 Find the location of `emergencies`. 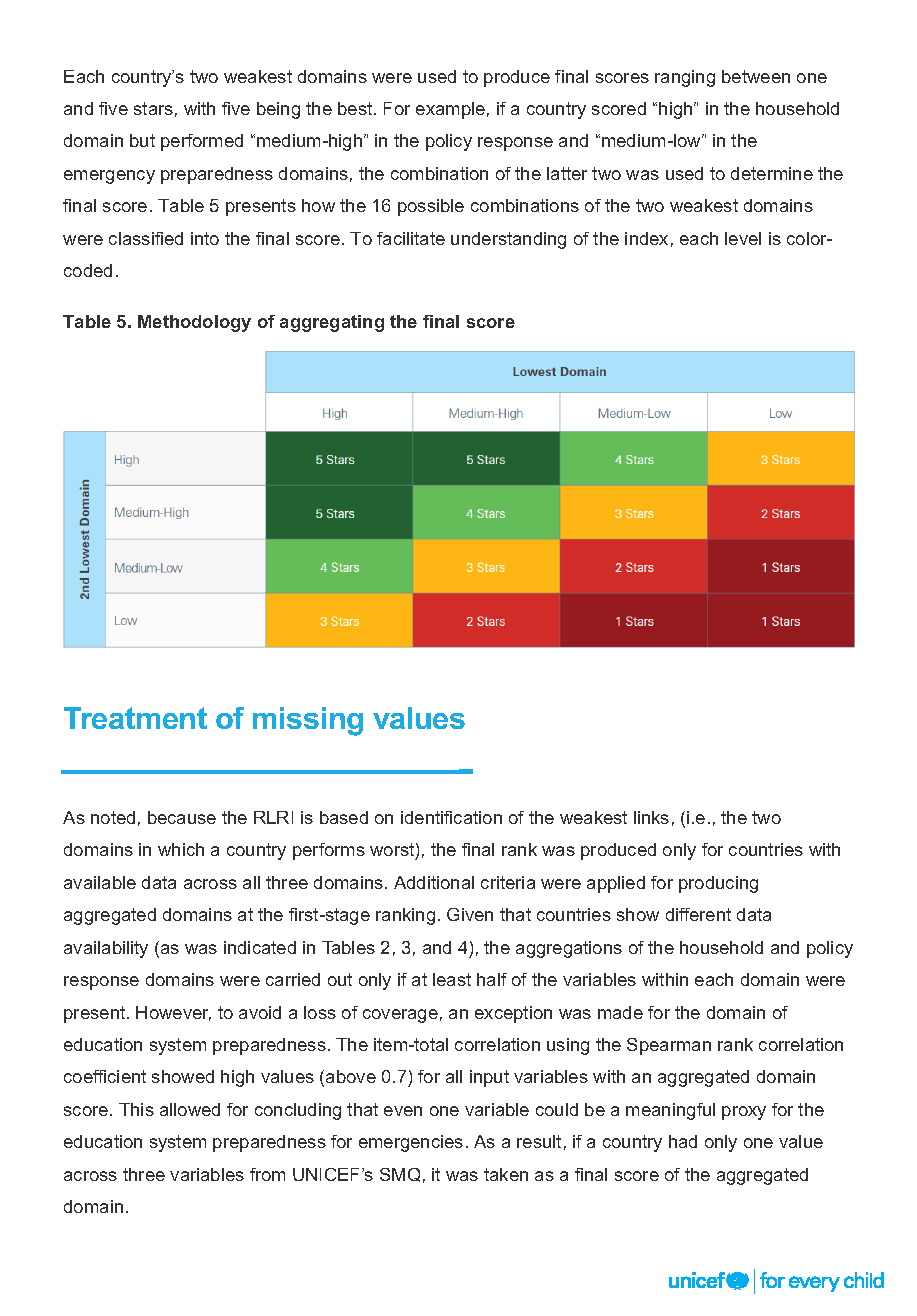

emergencies is located at coordinates (411, 1143).
